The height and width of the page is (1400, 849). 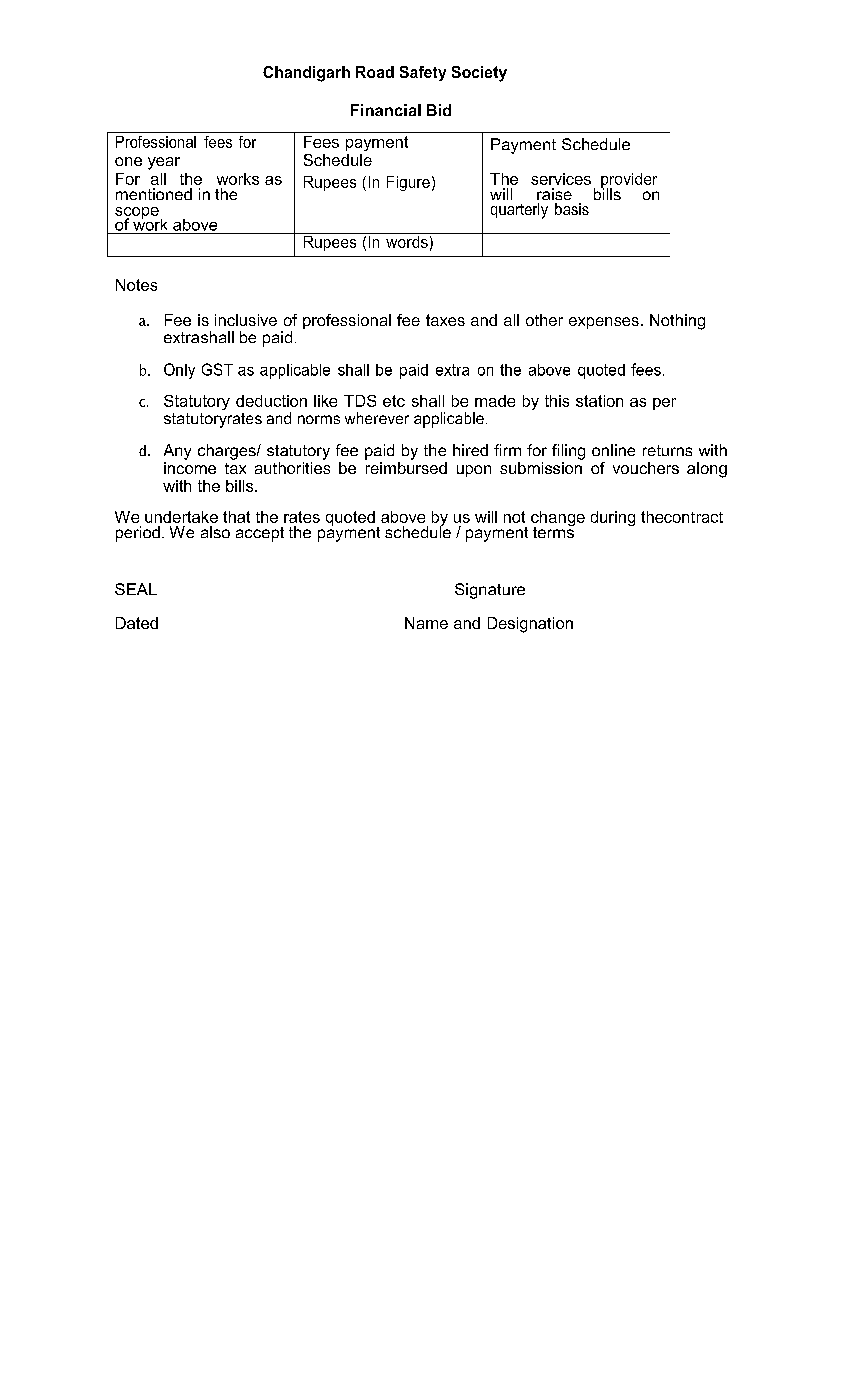 I want to click on reimbursed, so click(x=406, y=466).
